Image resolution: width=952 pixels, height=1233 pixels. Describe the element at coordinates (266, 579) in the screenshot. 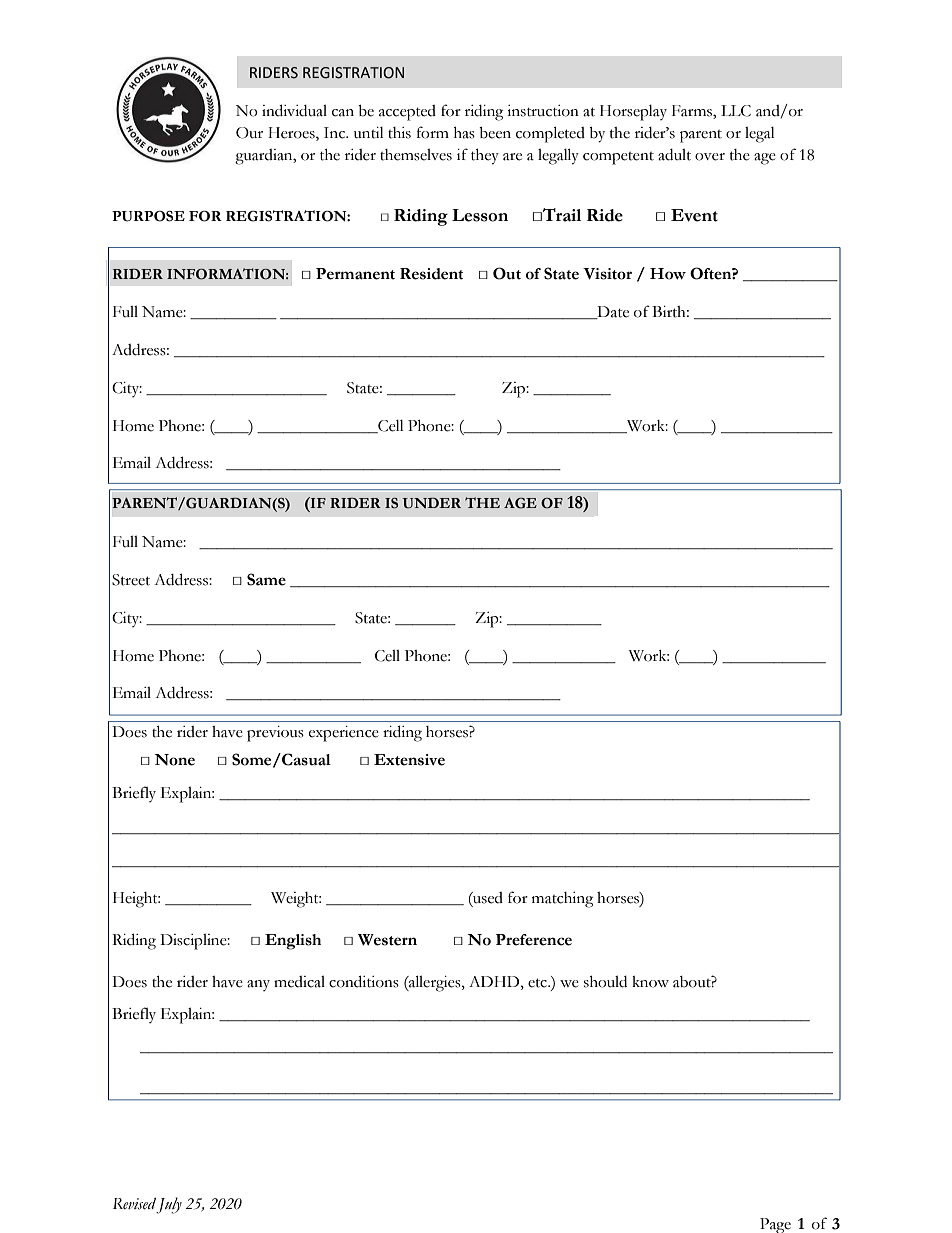

I see `Same` at that location.
